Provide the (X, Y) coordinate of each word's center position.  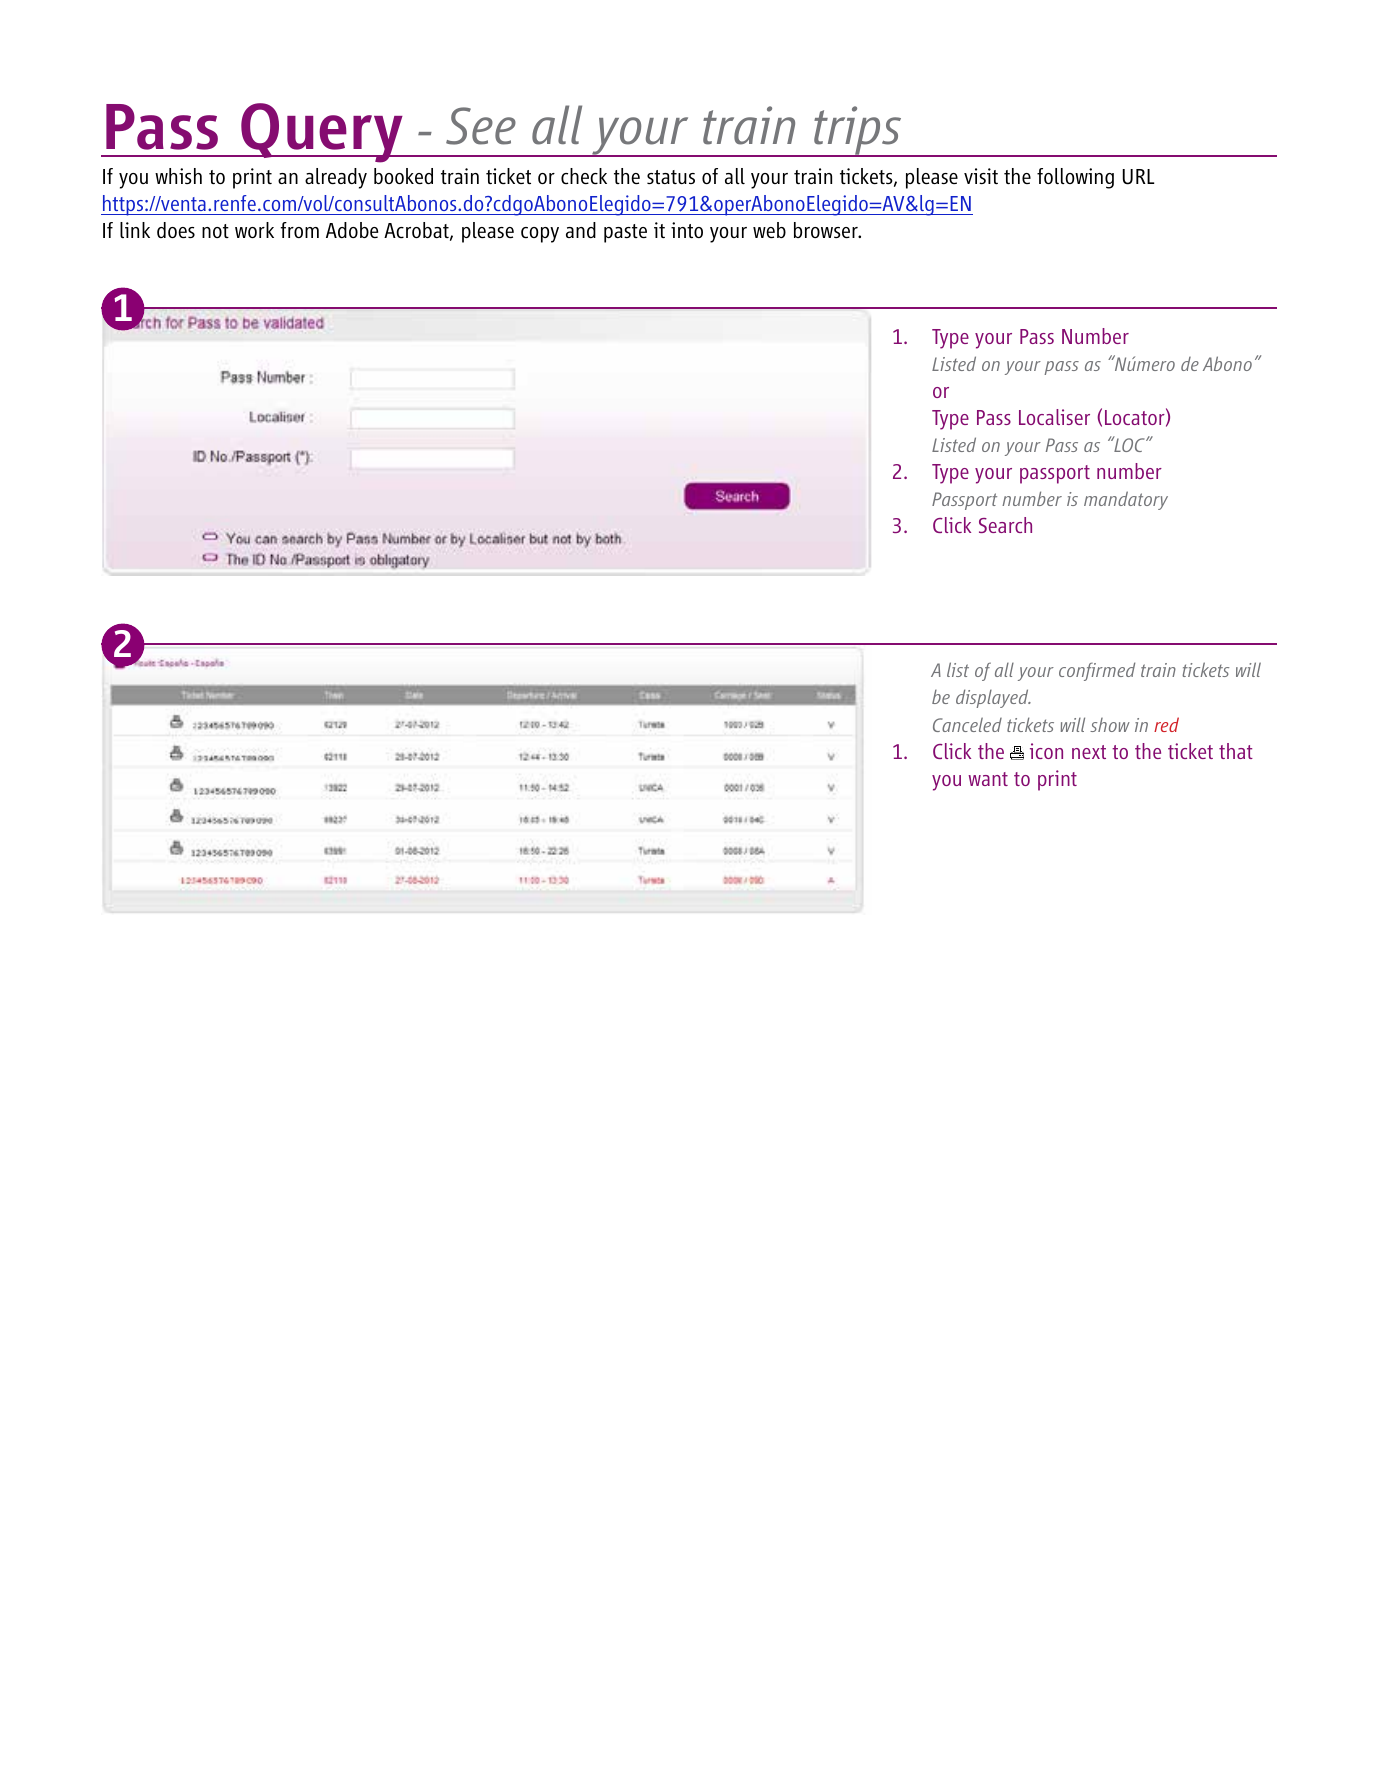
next (1089, 752)
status (671, 177)
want (988, 779)
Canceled (967, 724)
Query (322, 133)
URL (1138, 177)
